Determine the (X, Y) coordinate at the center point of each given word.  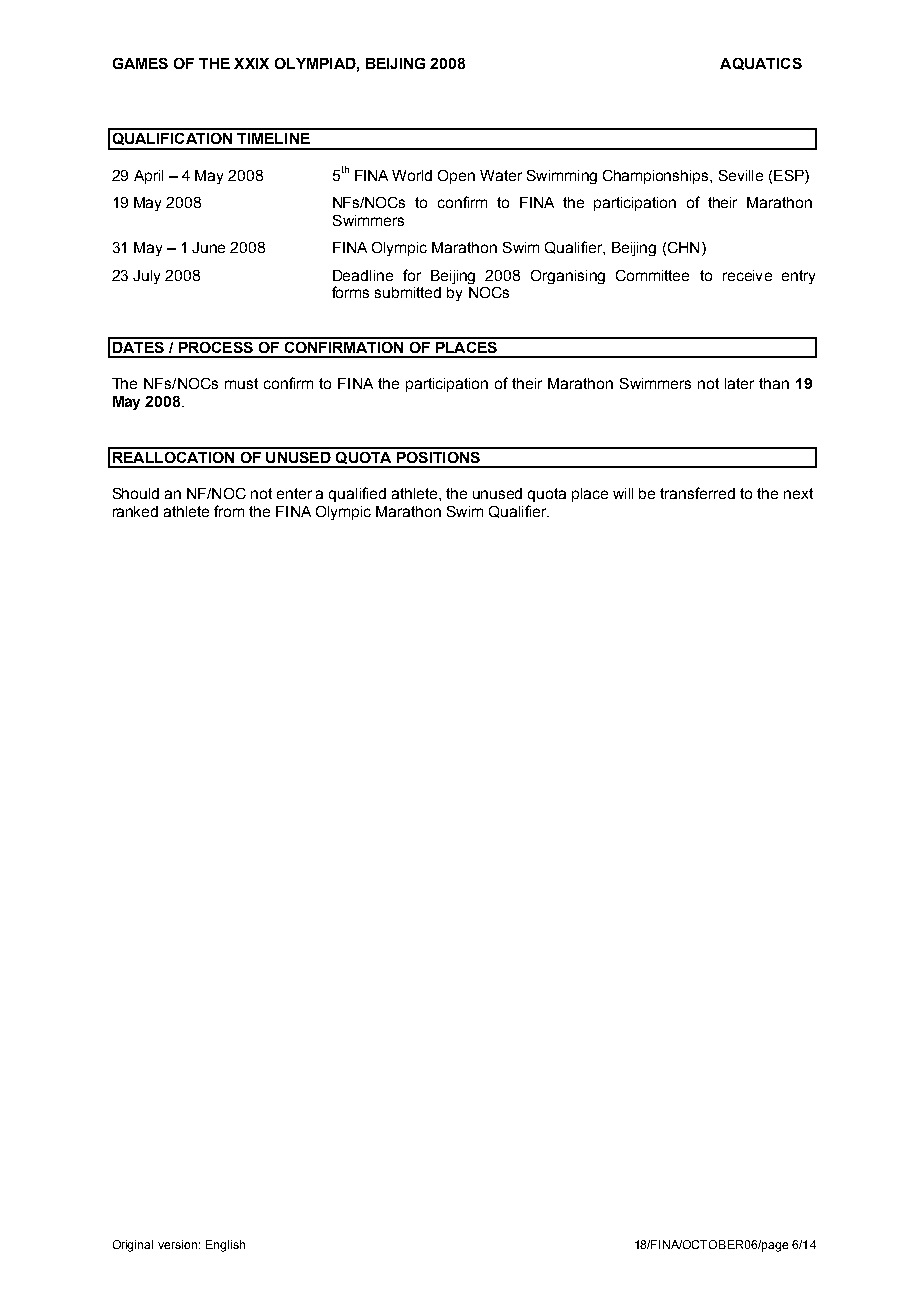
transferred (697, 493)
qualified (357, 494)
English (225, 1246)
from (229, 511)
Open (456, 177)
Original (133, 1246)
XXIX (251, 63)
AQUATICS (761, 64)
